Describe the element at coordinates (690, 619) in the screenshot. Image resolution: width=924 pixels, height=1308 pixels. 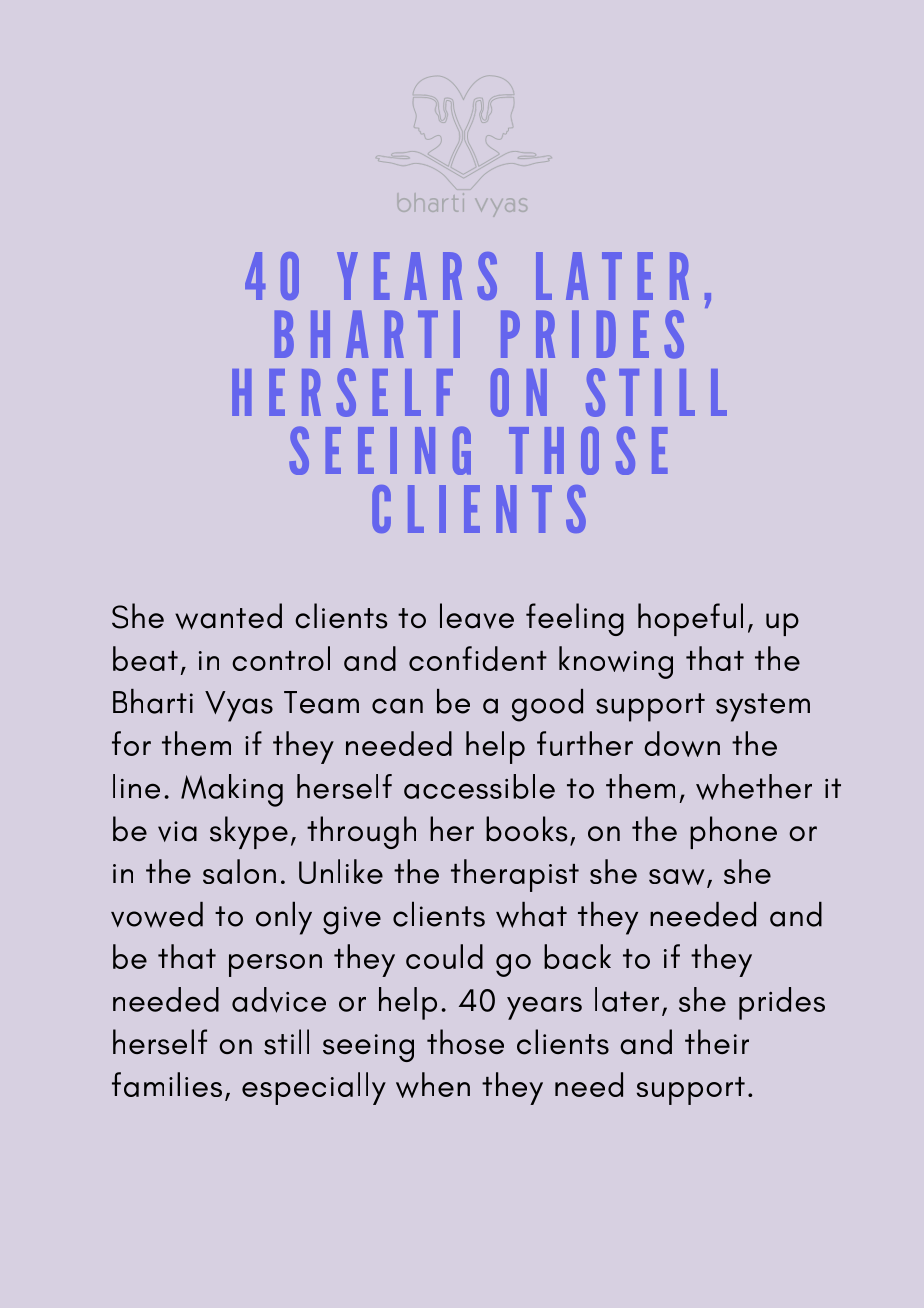
I see `hopeful` at that location.
